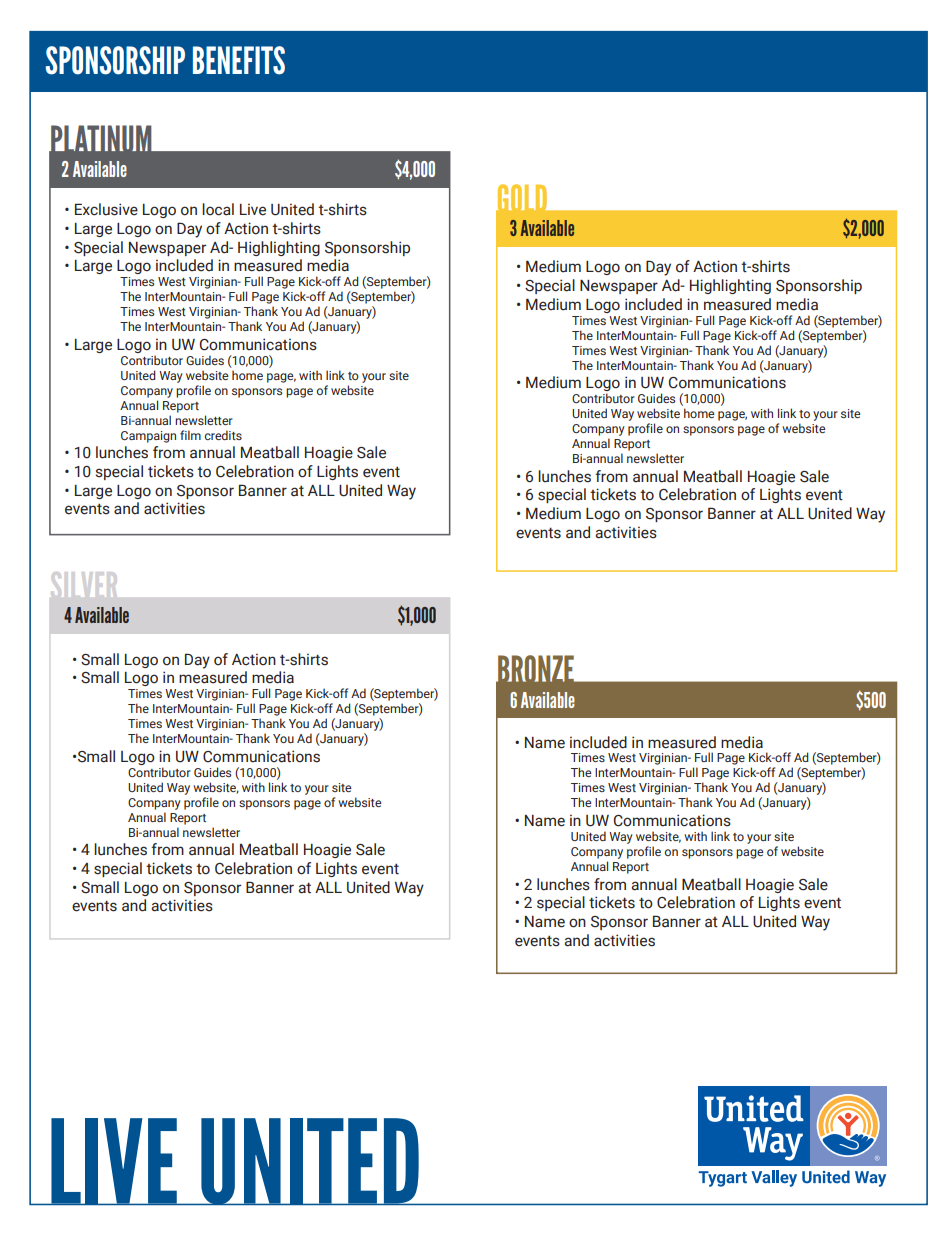  What do you see at coordinates (223, 435) in the screenshot?
I see `credits` at bounding box center [223, 435].
